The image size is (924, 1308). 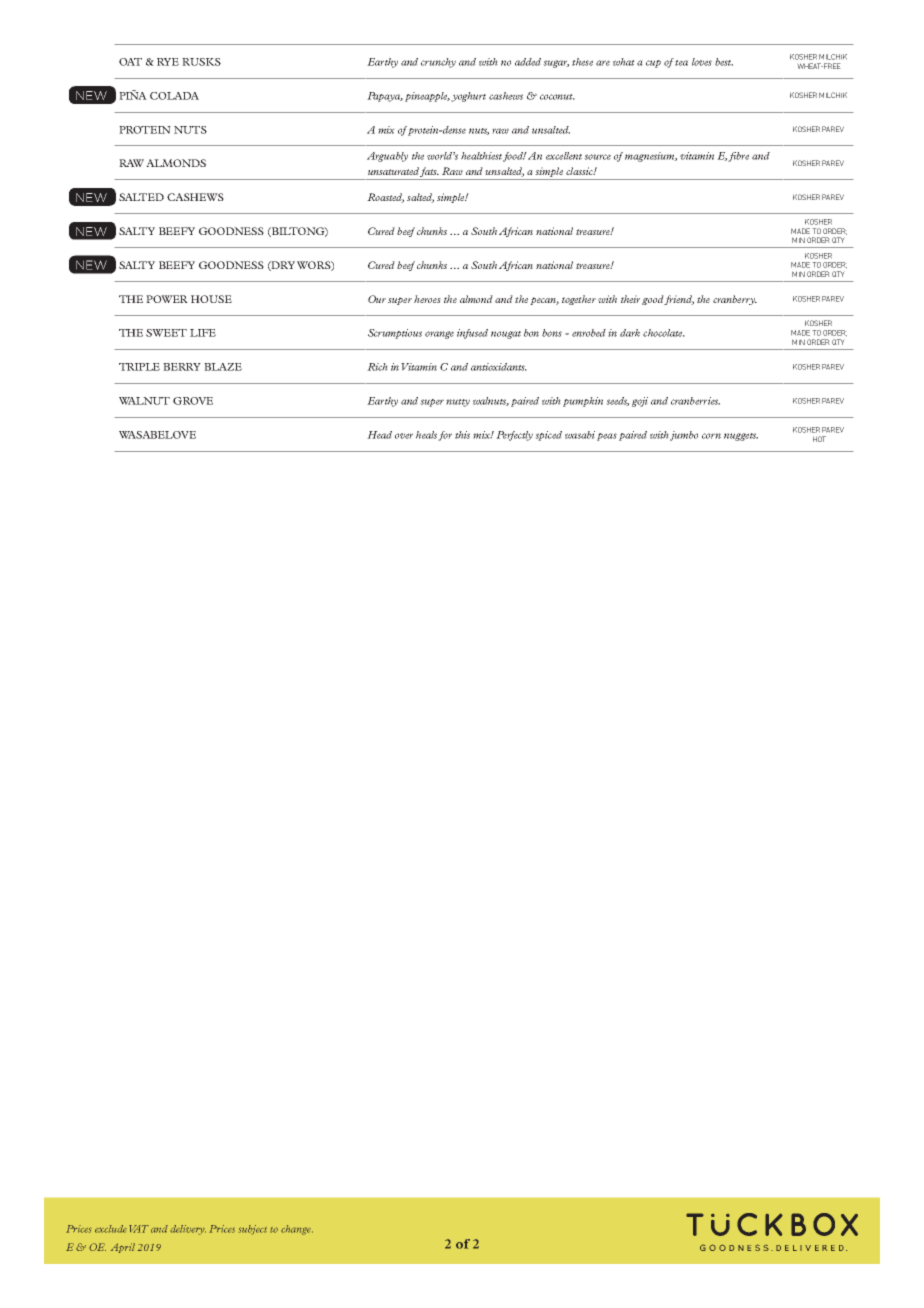 What do you see at coordinates (711, 436) in the screenshot?
I see `corn` at bounding box center [711, 436].
